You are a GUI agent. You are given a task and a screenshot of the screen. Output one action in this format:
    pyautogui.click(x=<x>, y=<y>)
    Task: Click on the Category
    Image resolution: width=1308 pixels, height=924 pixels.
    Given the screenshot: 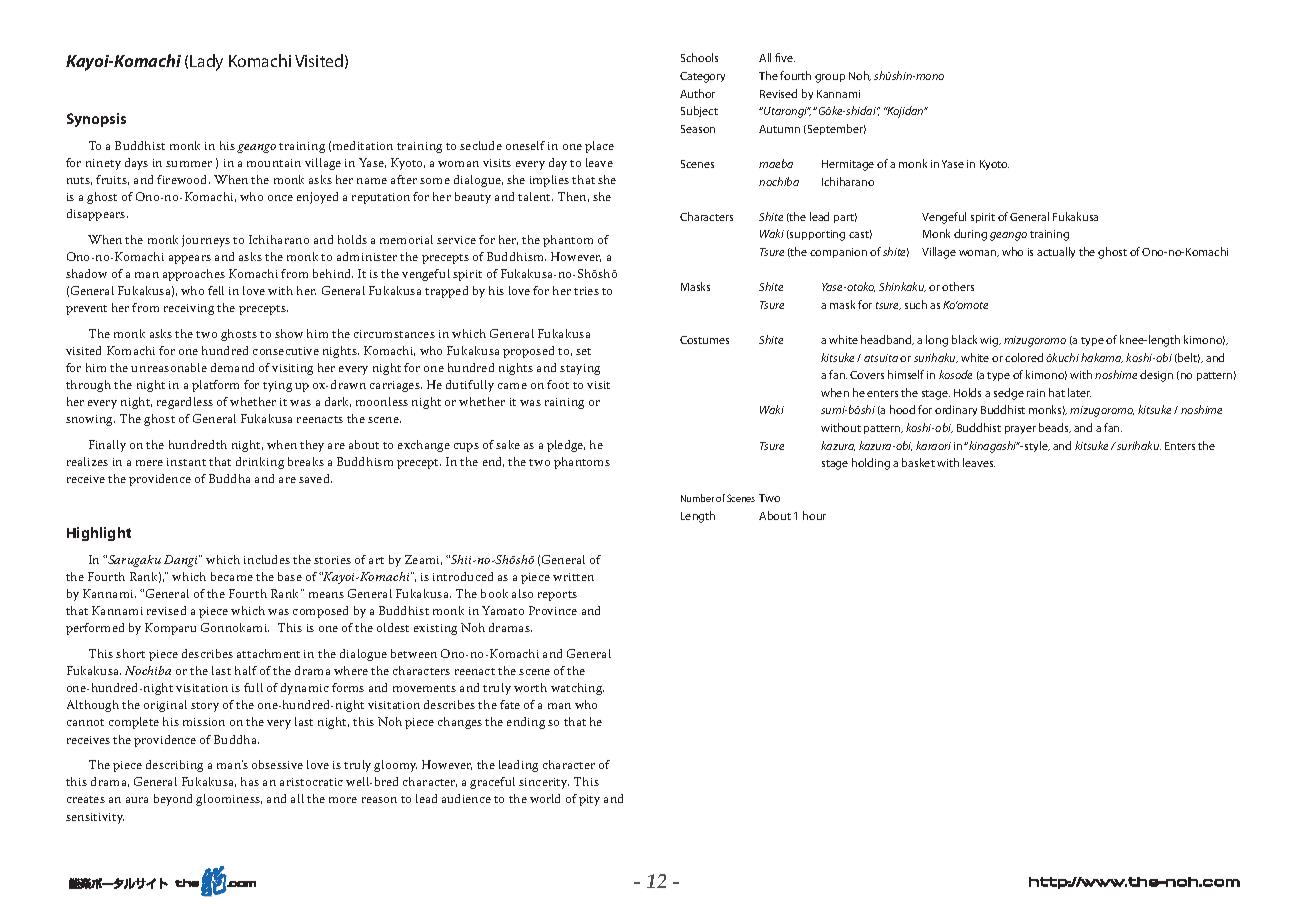 What is the action you would take?
    pyautogui.click(x=702, y=77)
